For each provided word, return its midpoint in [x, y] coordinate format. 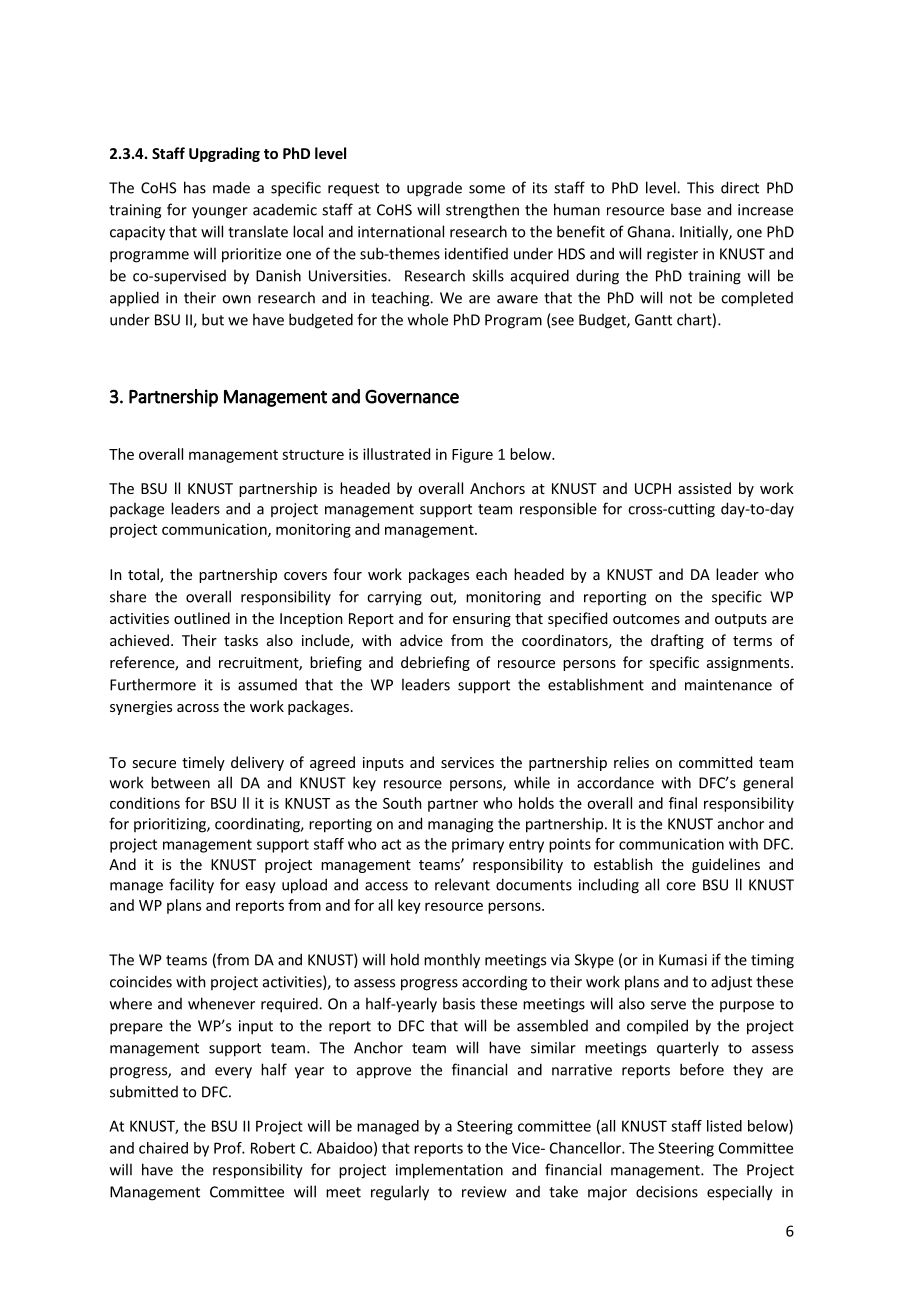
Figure [472, 456]
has [195, 187]
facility [191, 886]
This [700, 187]
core [681, 886]
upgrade [434, 189]
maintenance [728, 685]
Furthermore [153, 684]
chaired [163, 1148]
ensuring [482, 620]
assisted [704, 488]
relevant [462, 884]
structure [313, 455]
